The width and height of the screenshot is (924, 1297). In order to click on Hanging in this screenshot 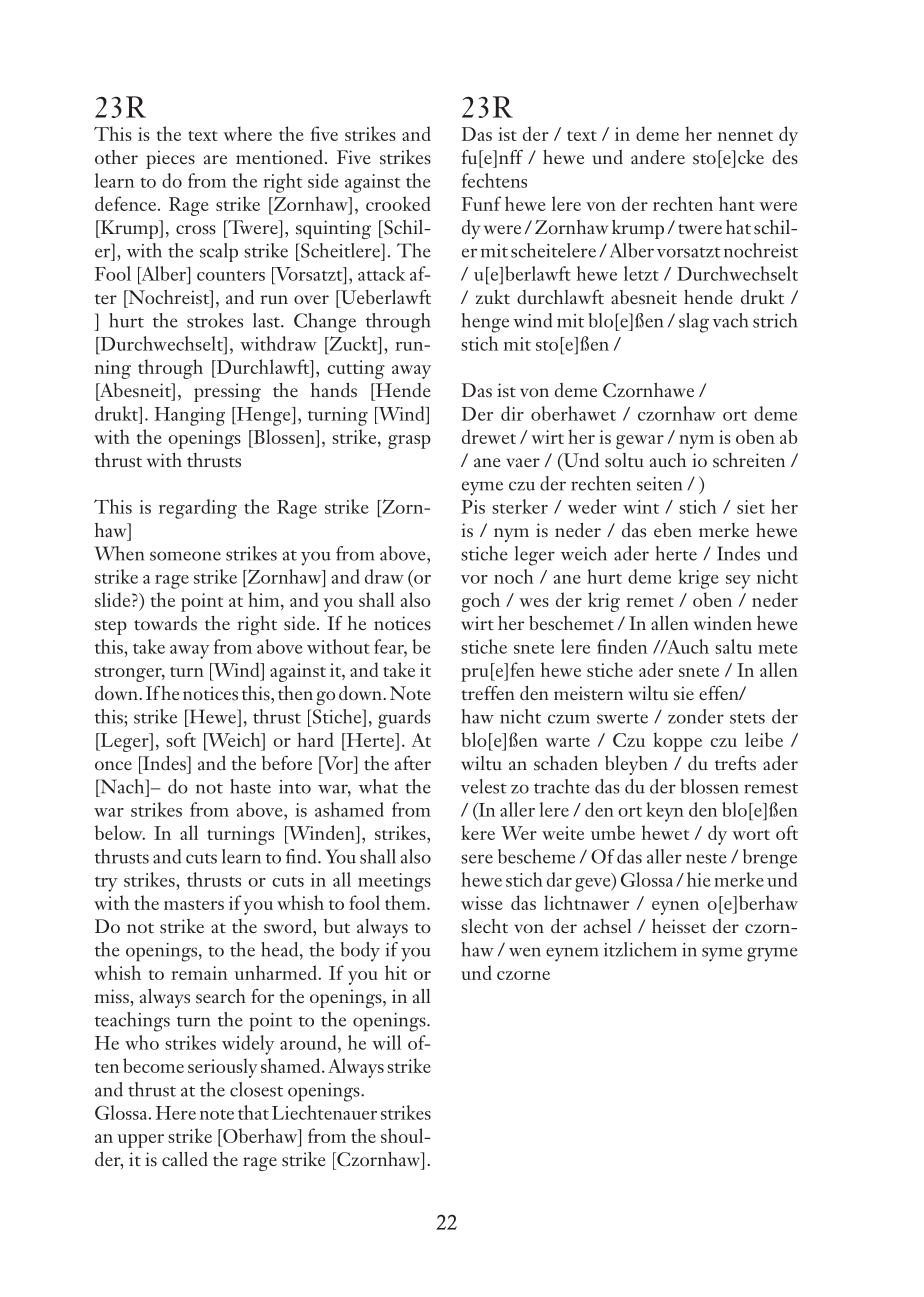, I will do `click(189, 416)`.
